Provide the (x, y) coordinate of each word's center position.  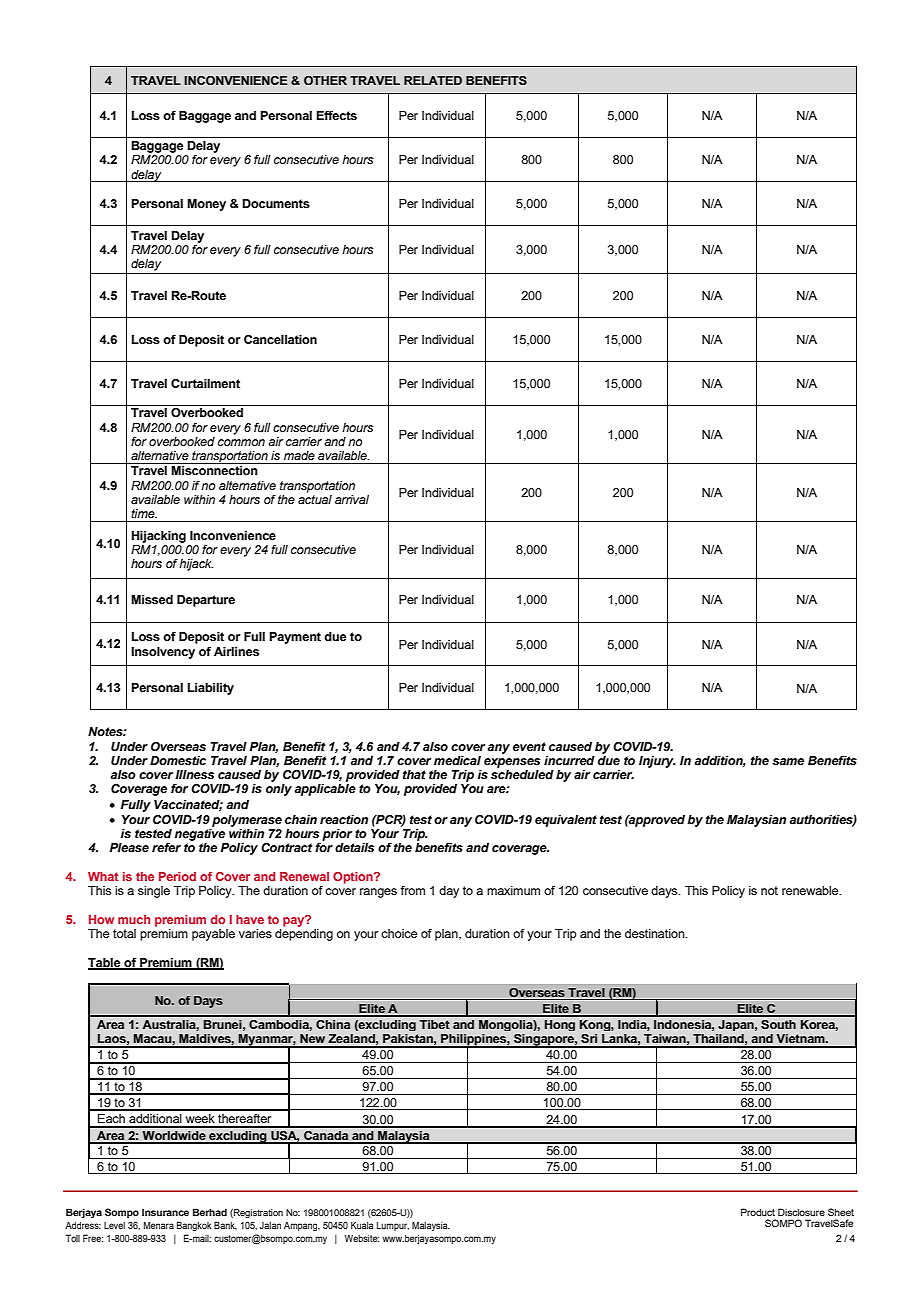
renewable (811, 890)
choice (399, 933)
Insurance (165, 1212)
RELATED (433, 80)
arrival (352, 499)
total (124, 933)
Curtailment (205, 383)
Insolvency (163, 653)
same (788, 761)
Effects (336, 115)
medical (457, 760)
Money (206, 205)
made (299, 455)
